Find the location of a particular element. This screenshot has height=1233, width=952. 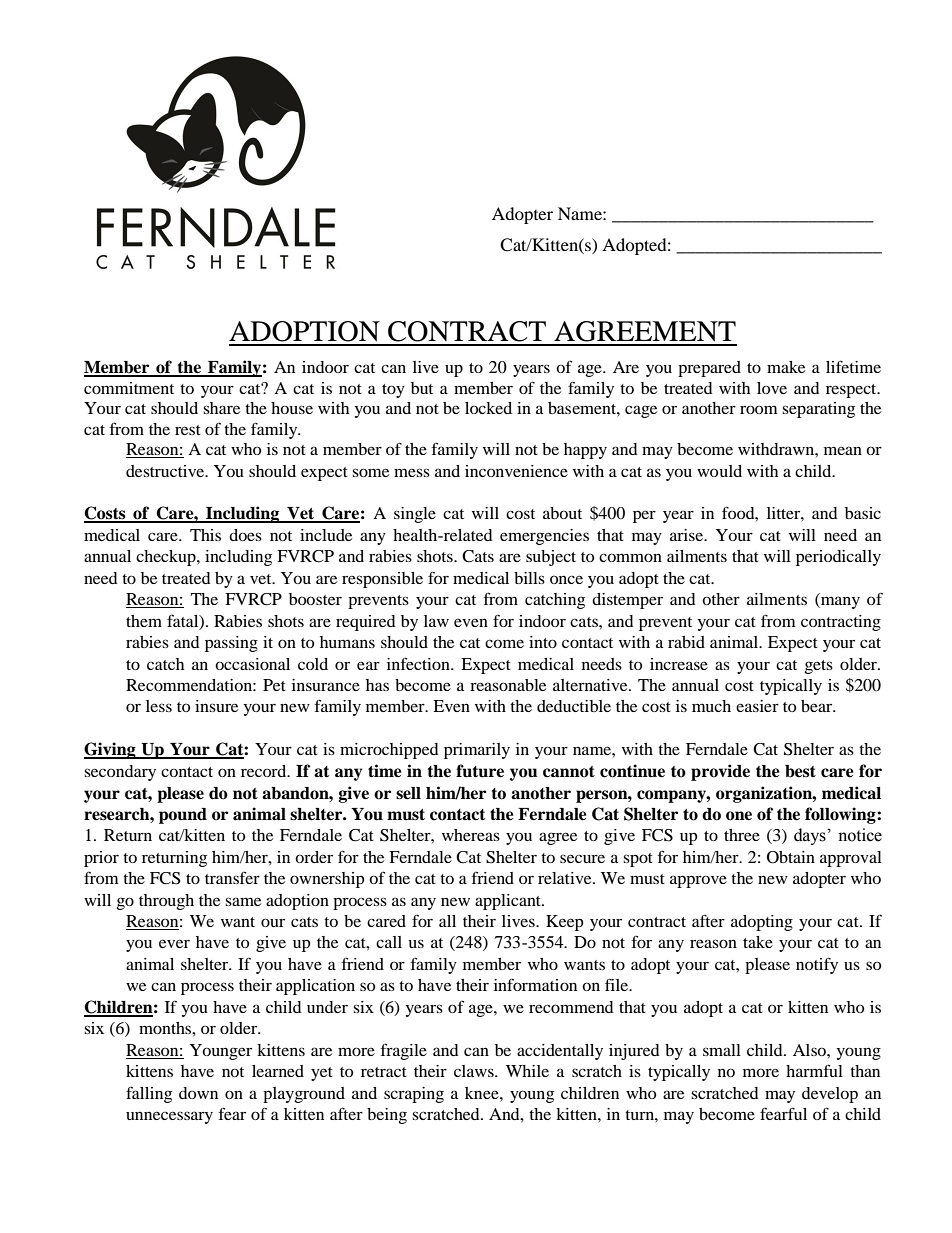

Obtain is located at coordinates (791, 857).
